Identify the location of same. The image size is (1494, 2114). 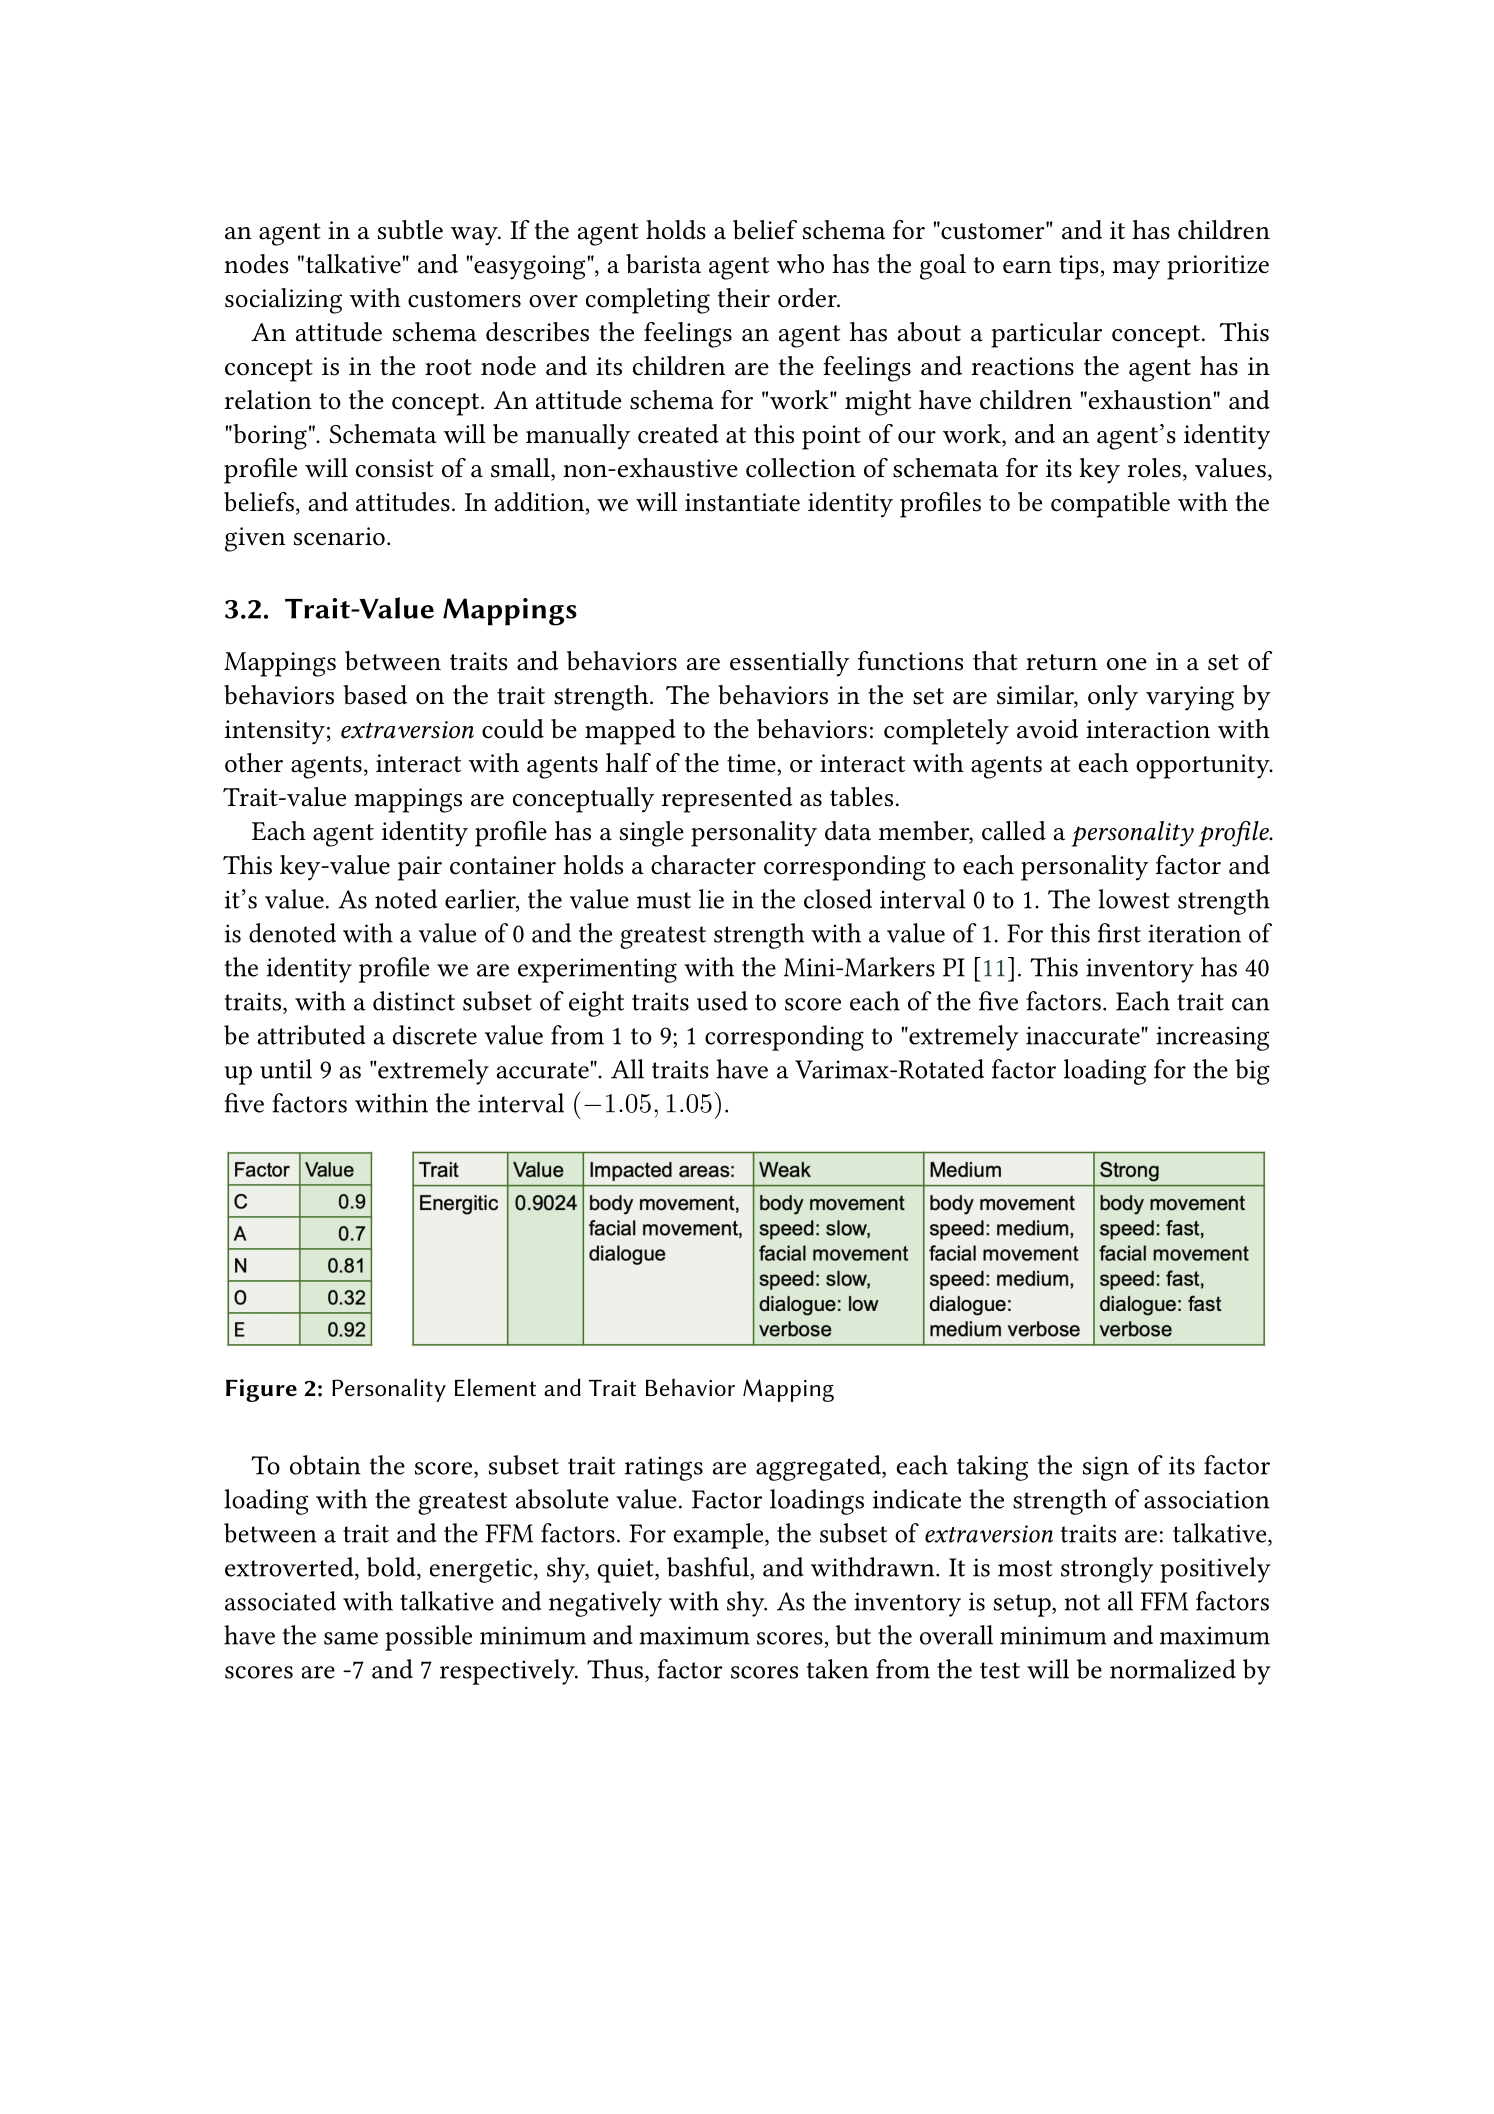
(351, 1638).
